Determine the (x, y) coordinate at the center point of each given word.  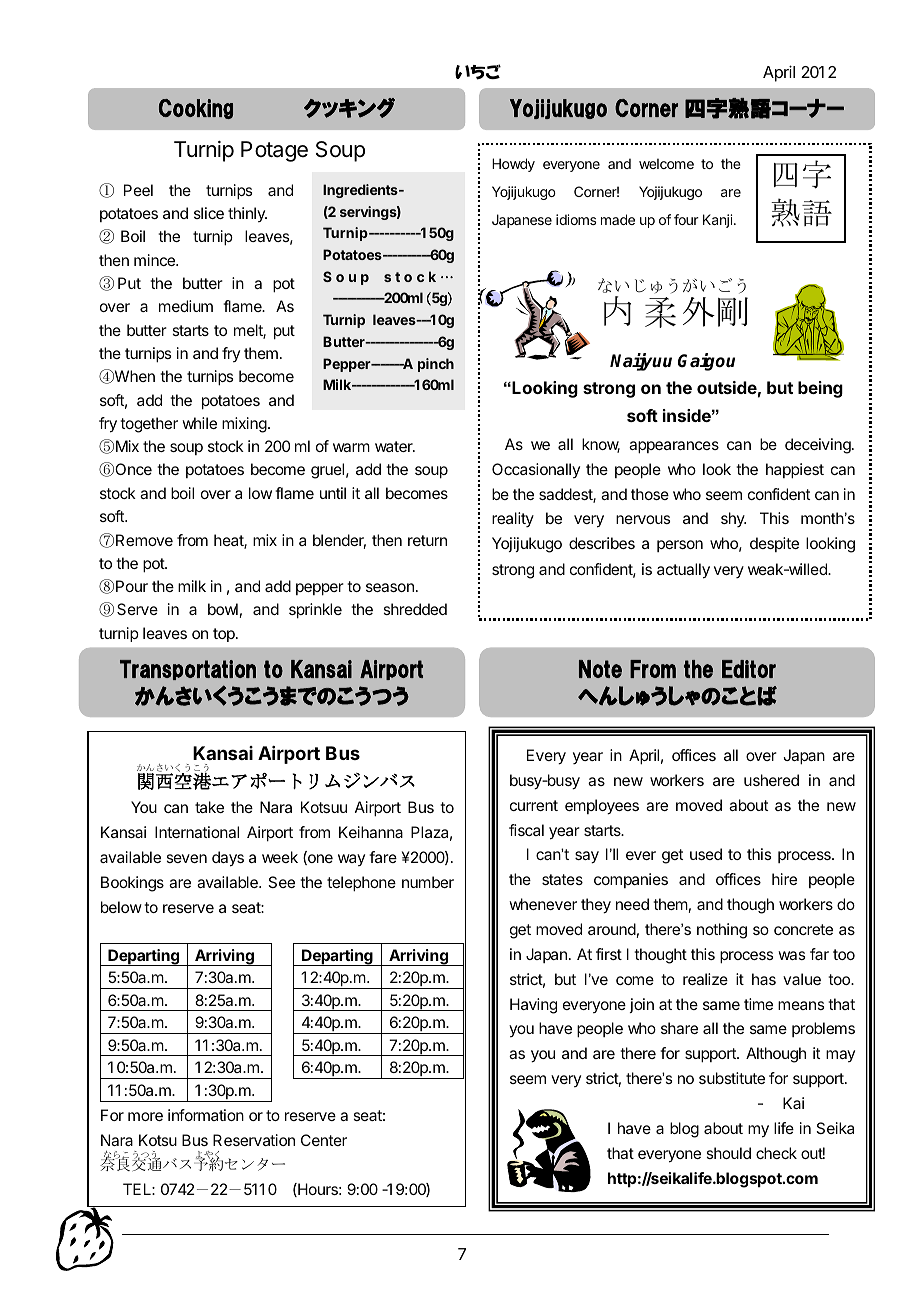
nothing (722, 931)
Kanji (719, 221)
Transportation (188, 670)
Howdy (513, 165)
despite (774, 544)
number (428, 882)
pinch (436, 365)
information (206, 1115)
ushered (771, 780)
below (121, 907)
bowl (223, 609)
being (820, 389)
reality (513, 519)
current (534, 805)
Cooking (196, 109)
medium (186, 306)
